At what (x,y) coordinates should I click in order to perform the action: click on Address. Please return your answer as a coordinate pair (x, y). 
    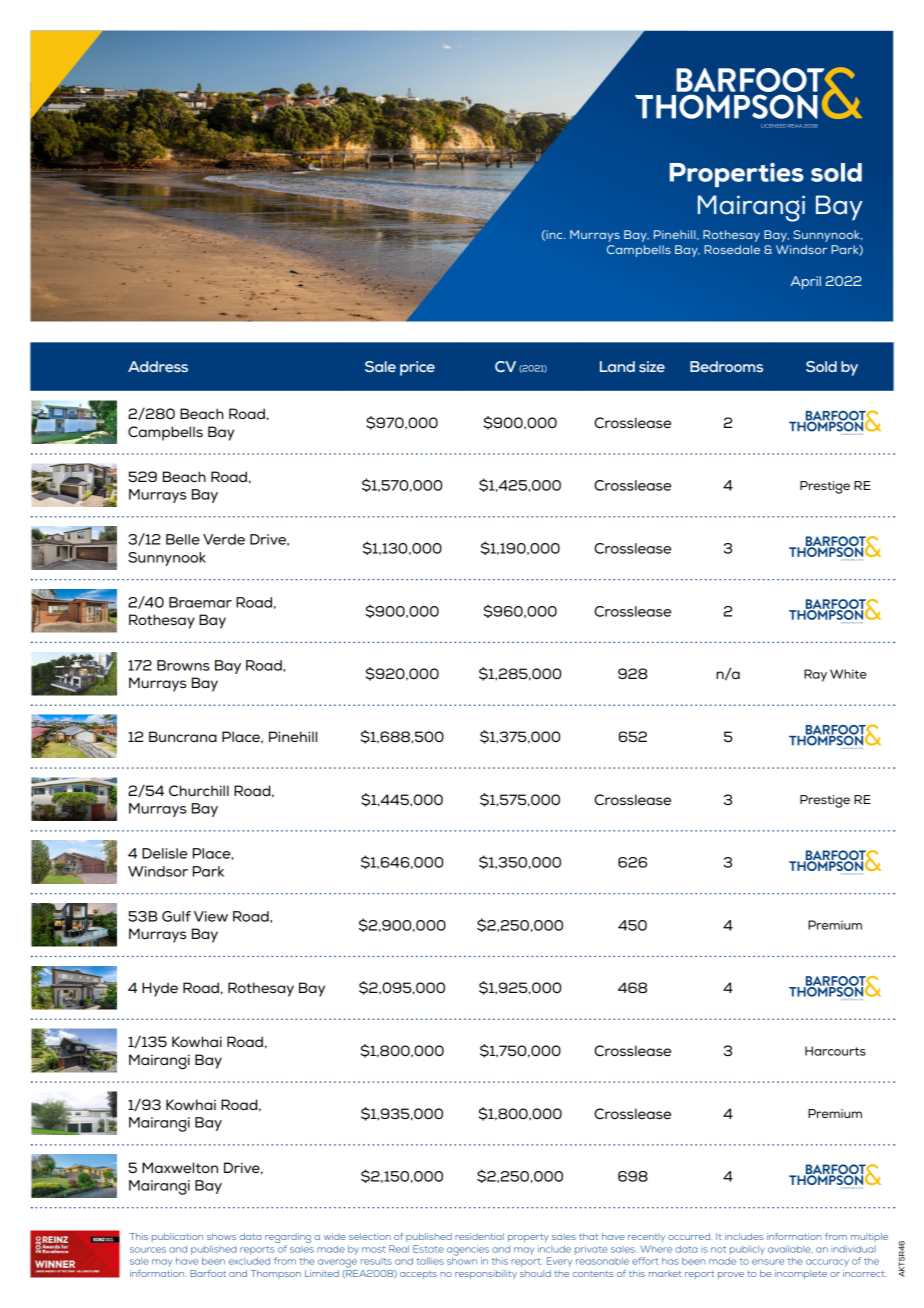
    Looking at the image, I should click on (158, 366).
